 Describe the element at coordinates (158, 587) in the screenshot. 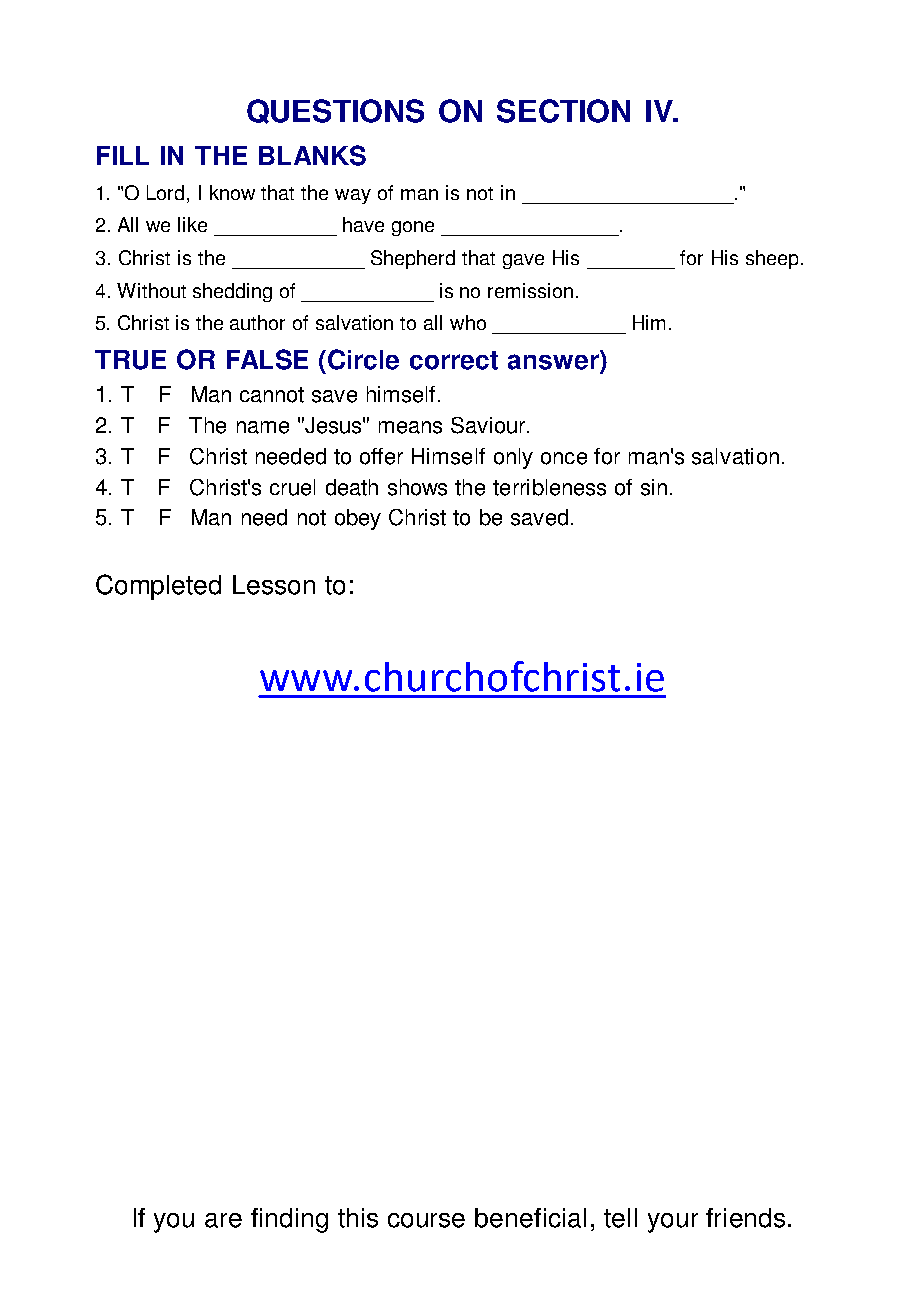

I see `Completed` at that location.
